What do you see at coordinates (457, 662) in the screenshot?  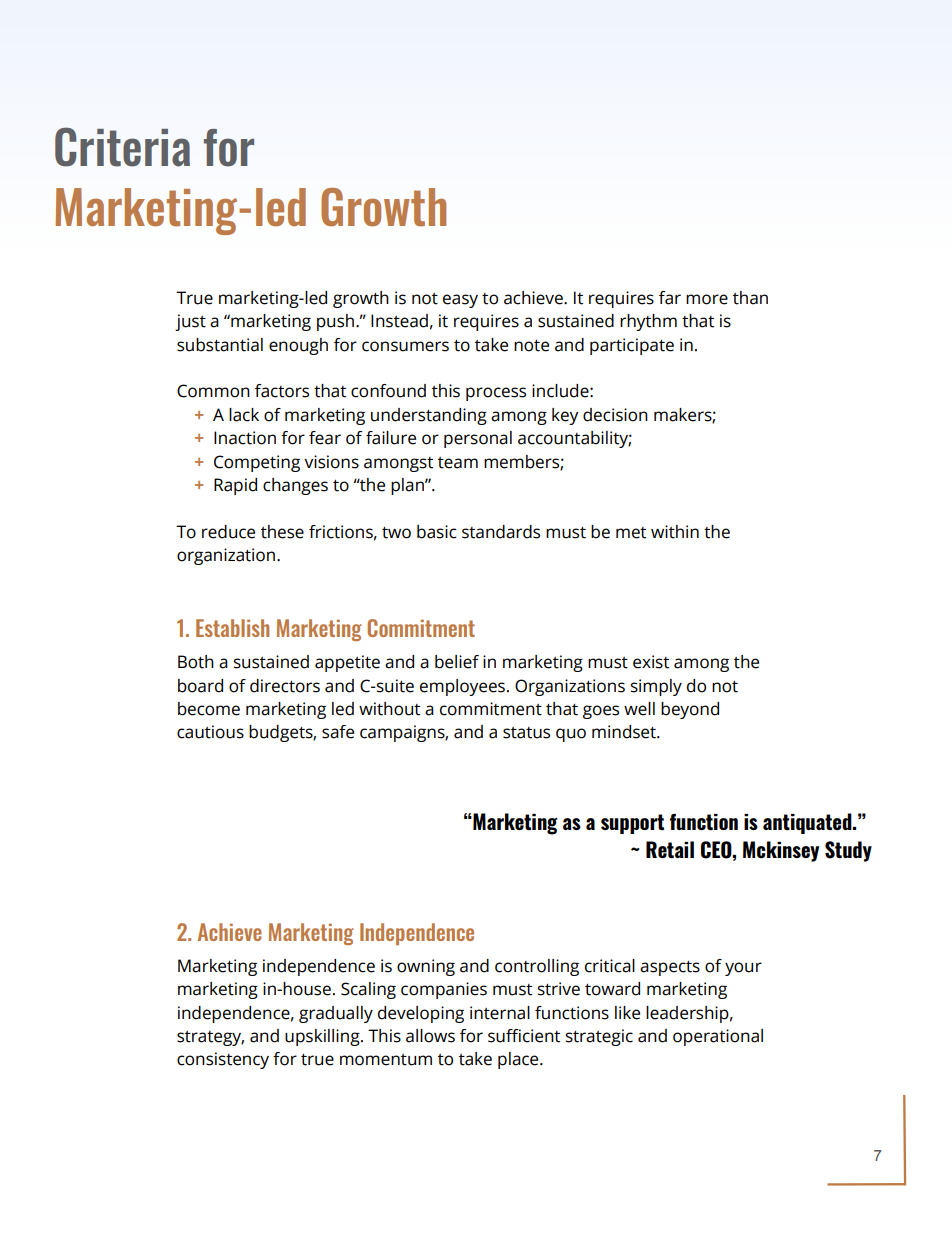 I see `belief` at bounding box center [457, 662].
